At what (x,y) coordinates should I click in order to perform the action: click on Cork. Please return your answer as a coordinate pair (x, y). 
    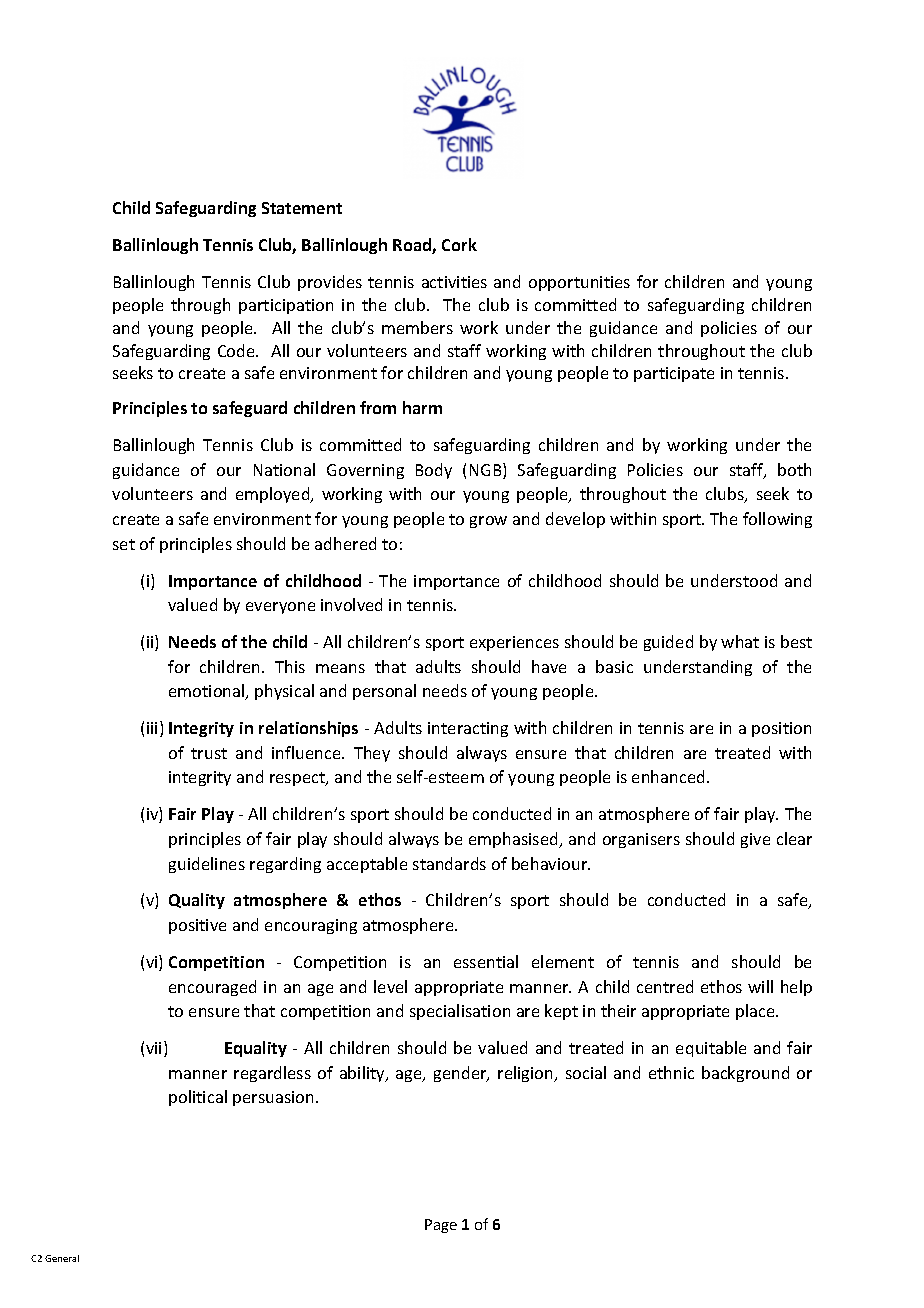
    Looking at the image, I should click on (459, 244).
